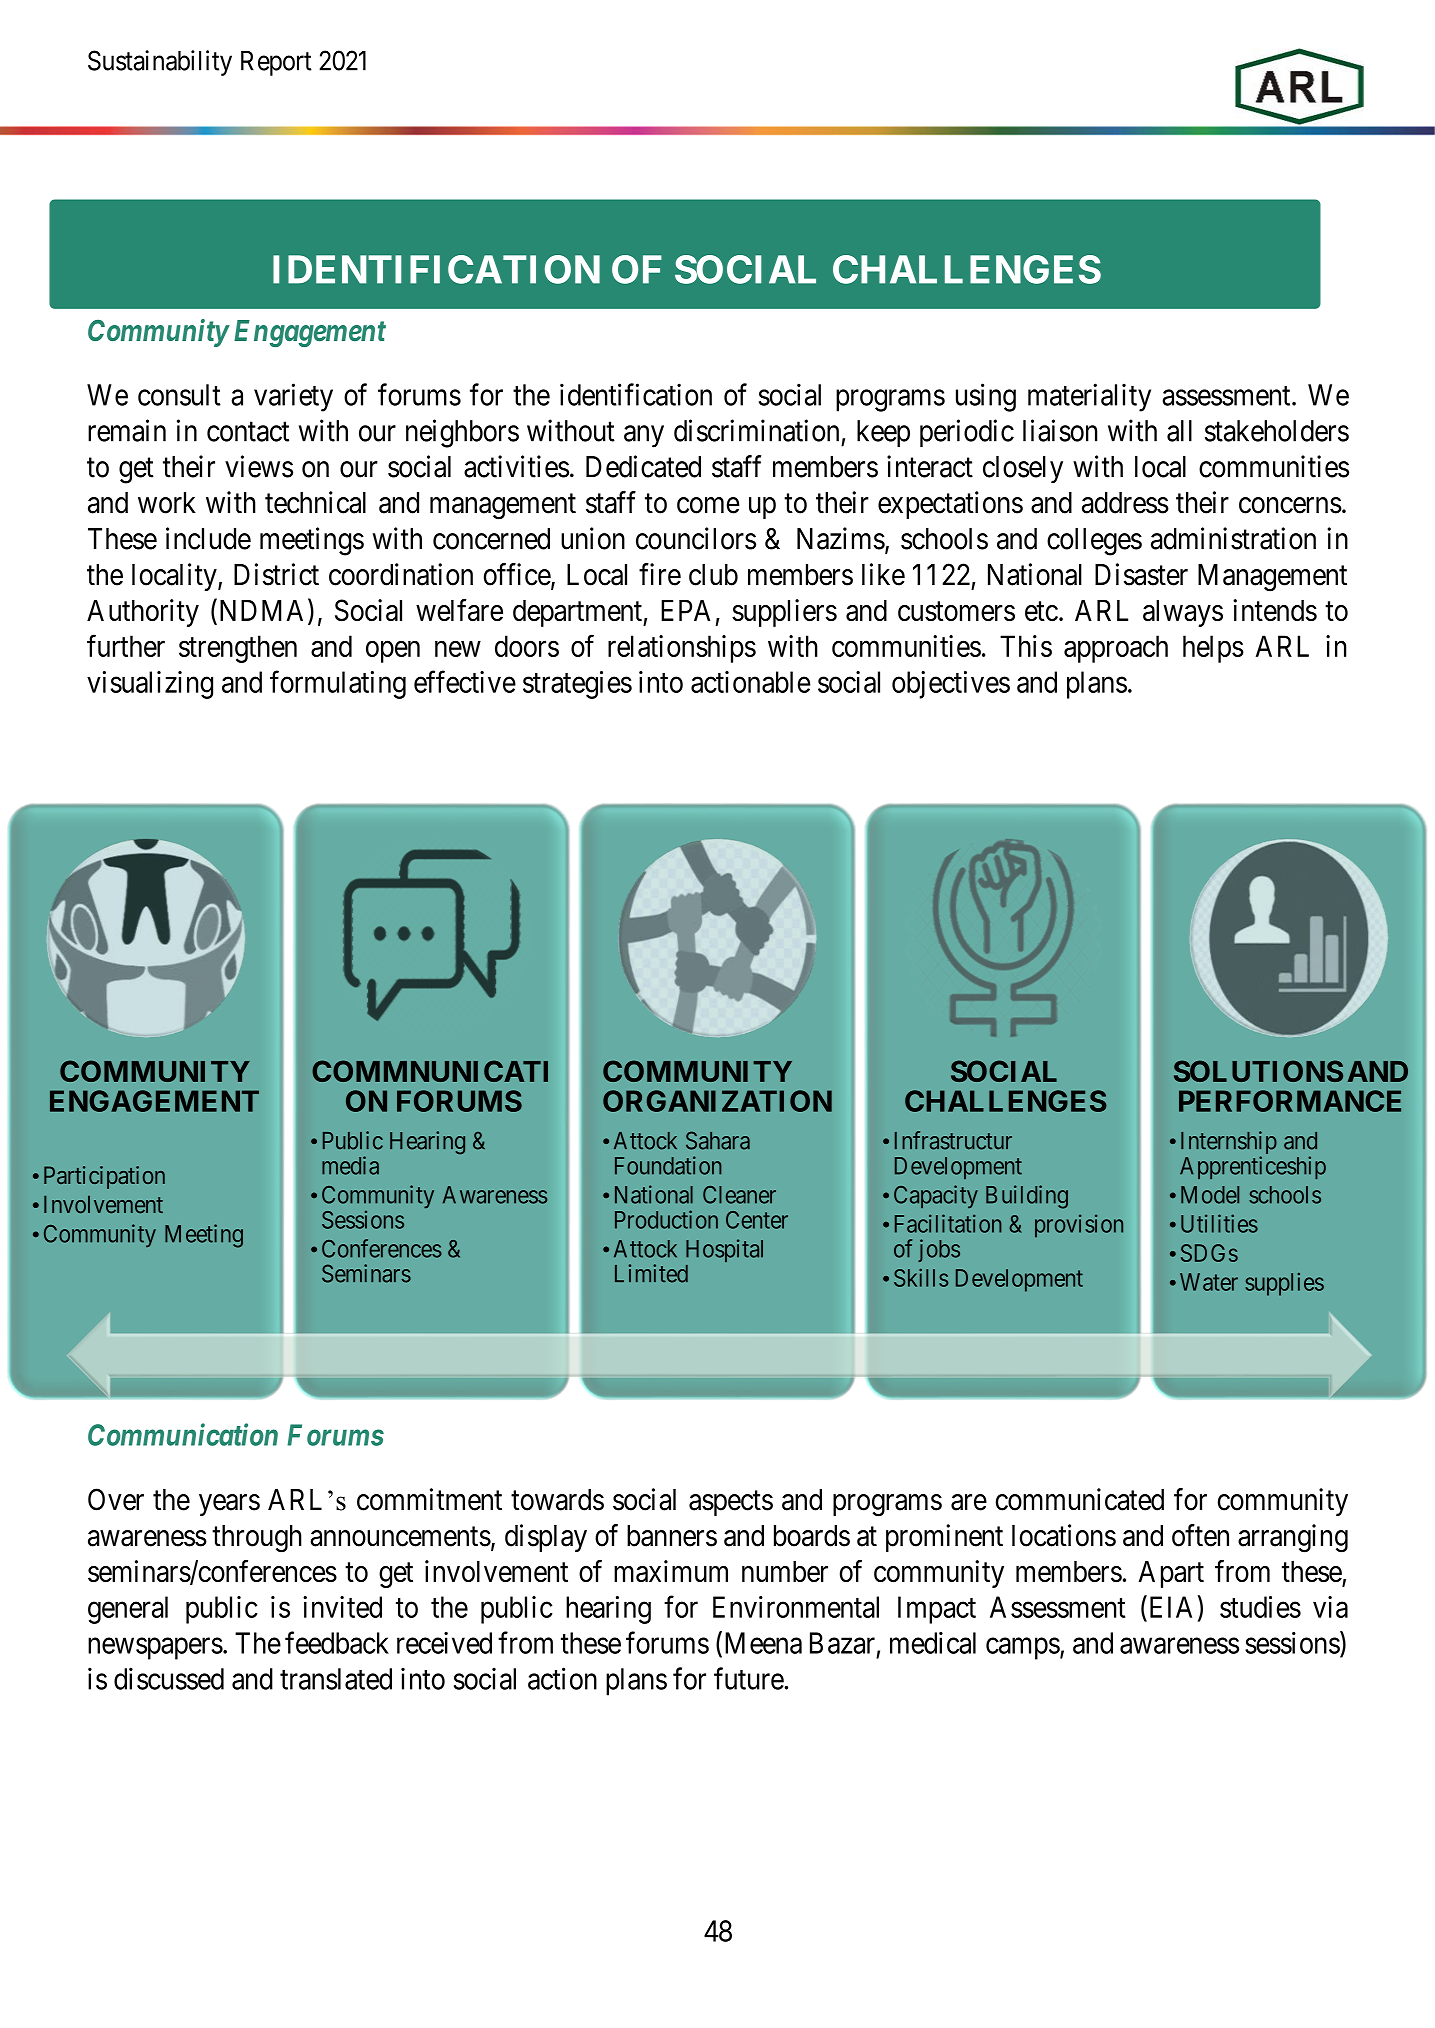 The height and width of the page is (2028, 1435). I want to click on feedback, so click(337, 1642).
